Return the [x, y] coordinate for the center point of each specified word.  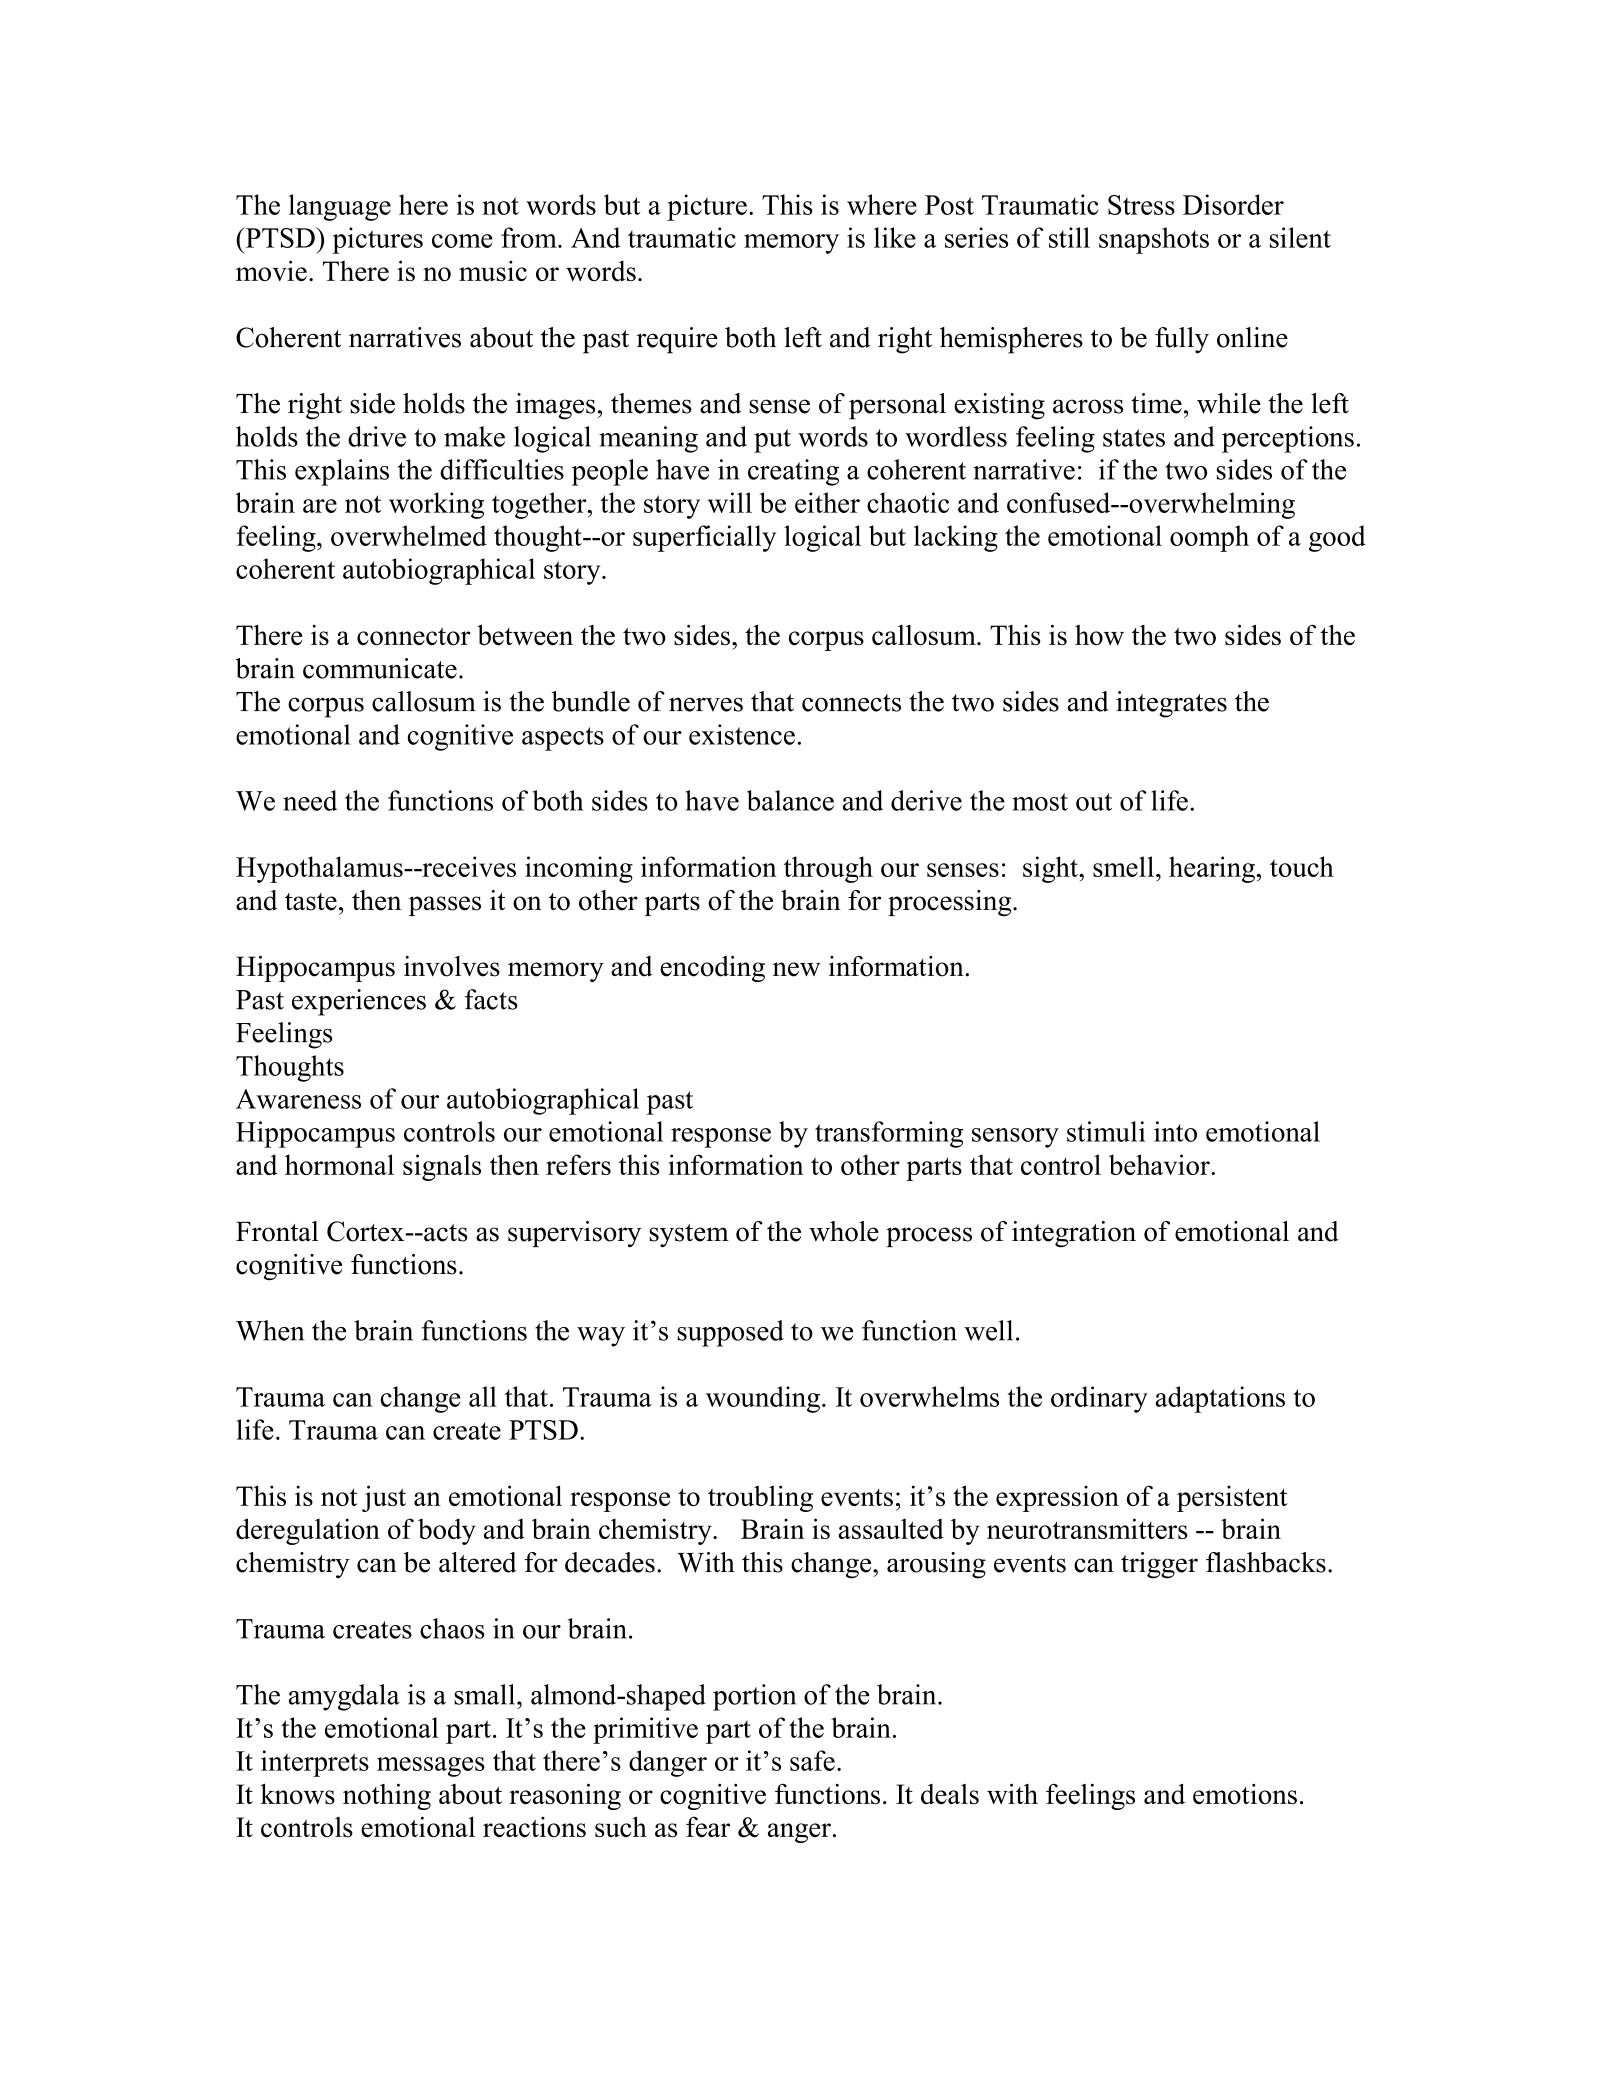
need [310, 800]
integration [1074, 1234]
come [462, 241]
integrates [1171, 704]
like [895, 237]
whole [844, 1231]
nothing [387, 1796]
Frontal [277, 1231]
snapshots [1154, 240]
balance [790, 800]
